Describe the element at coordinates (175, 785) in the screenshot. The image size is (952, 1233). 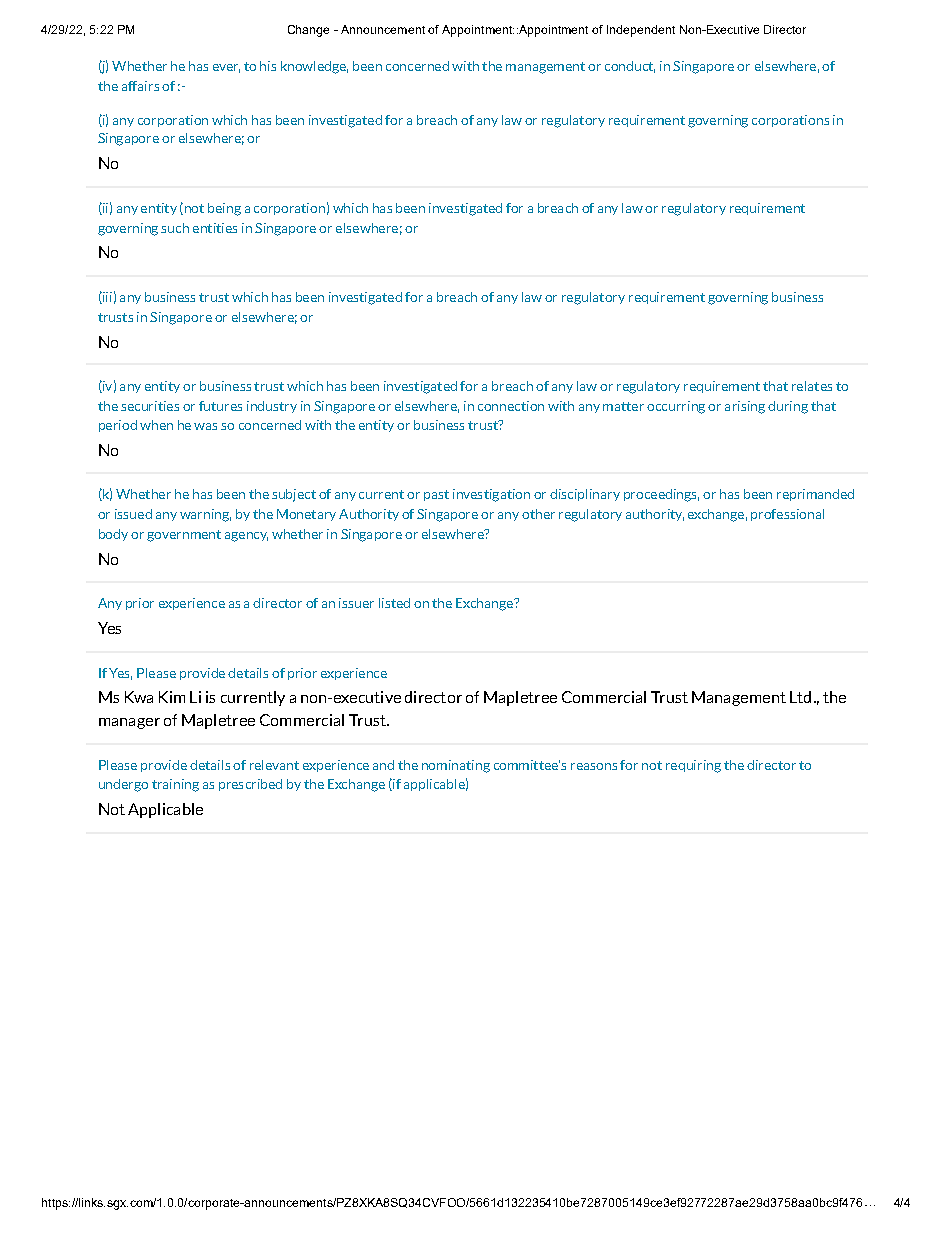
I see `training` at that location.
